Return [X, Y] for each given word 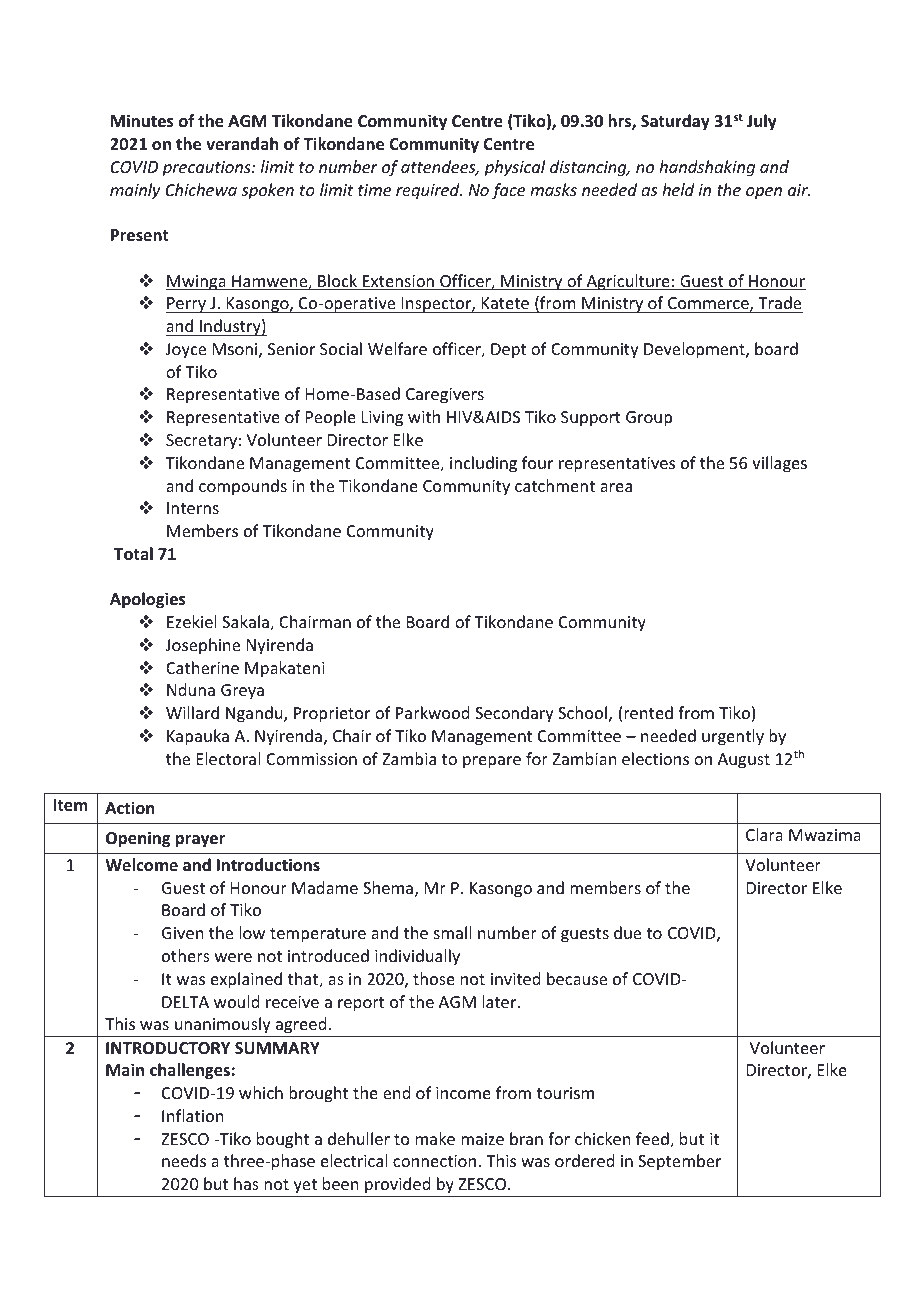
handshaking [707, 168]
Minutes [142, 121]
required [429, 191]
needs [184, 1160]
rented [648, 712]
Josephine [203, 646]
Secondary [514, 714]
